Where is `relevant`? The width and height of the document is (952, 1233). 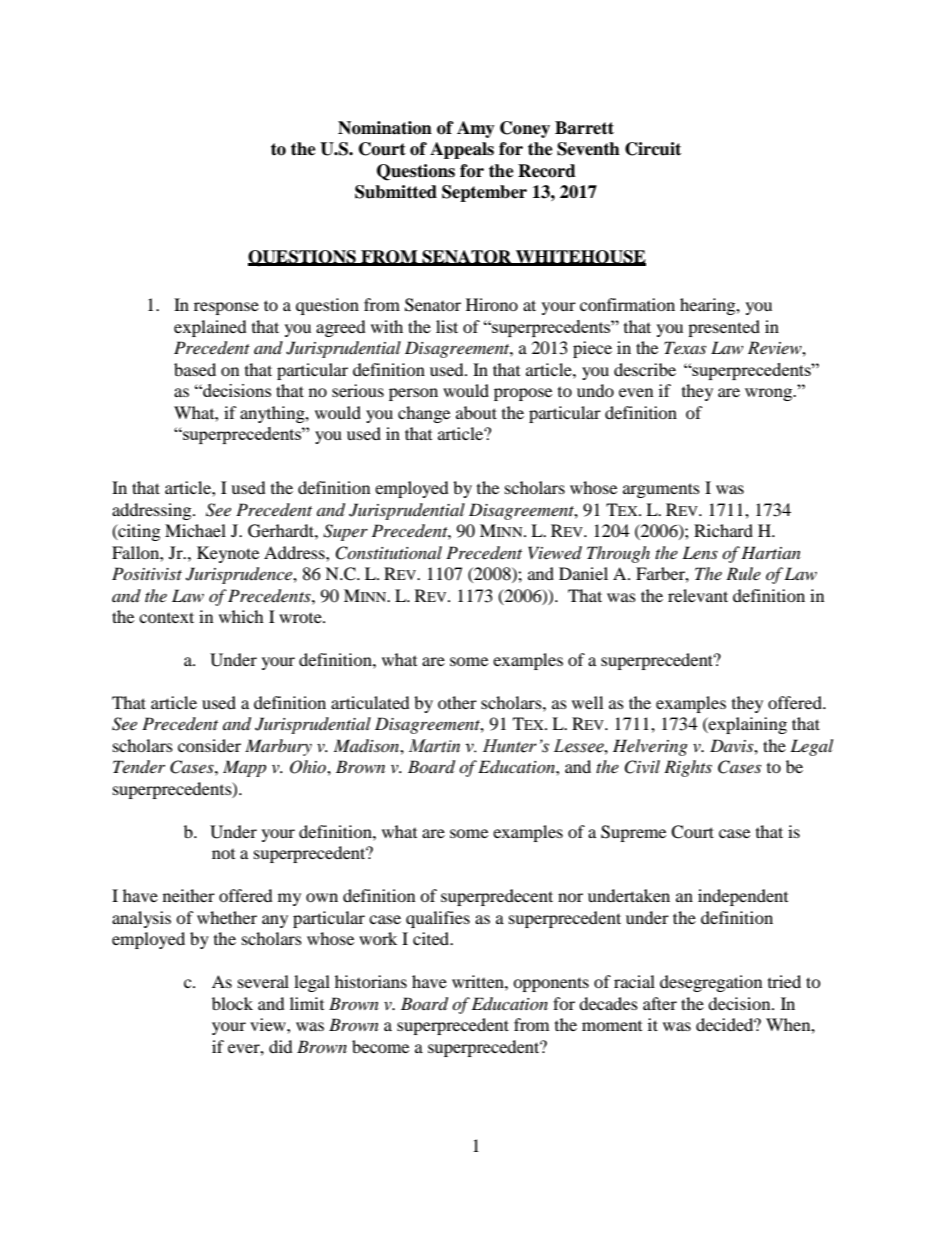 relevant is located at coordinates (698, 595).
